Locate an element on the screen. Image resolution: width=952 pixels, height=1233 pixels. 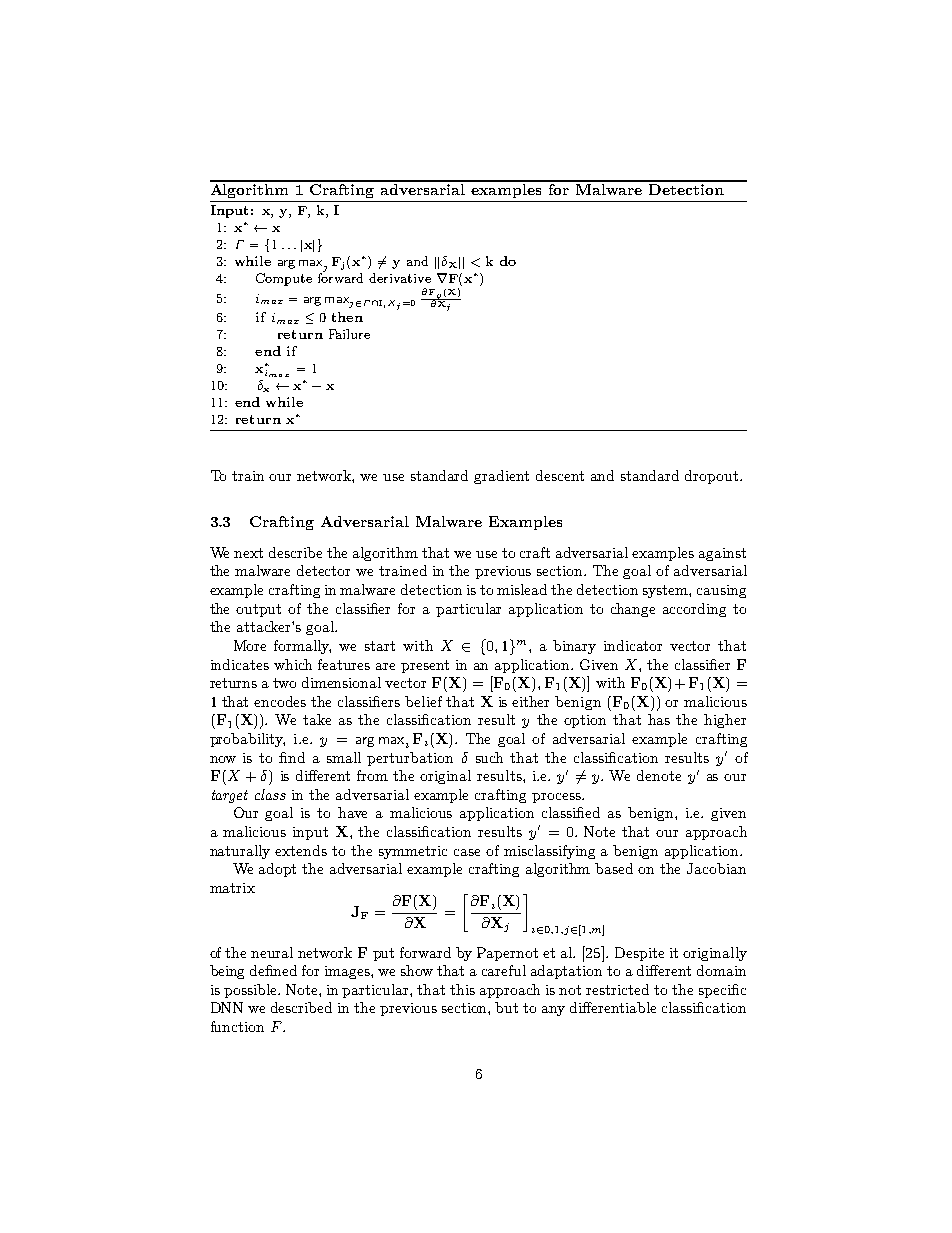
possible is located at coordinates (251, 991).
